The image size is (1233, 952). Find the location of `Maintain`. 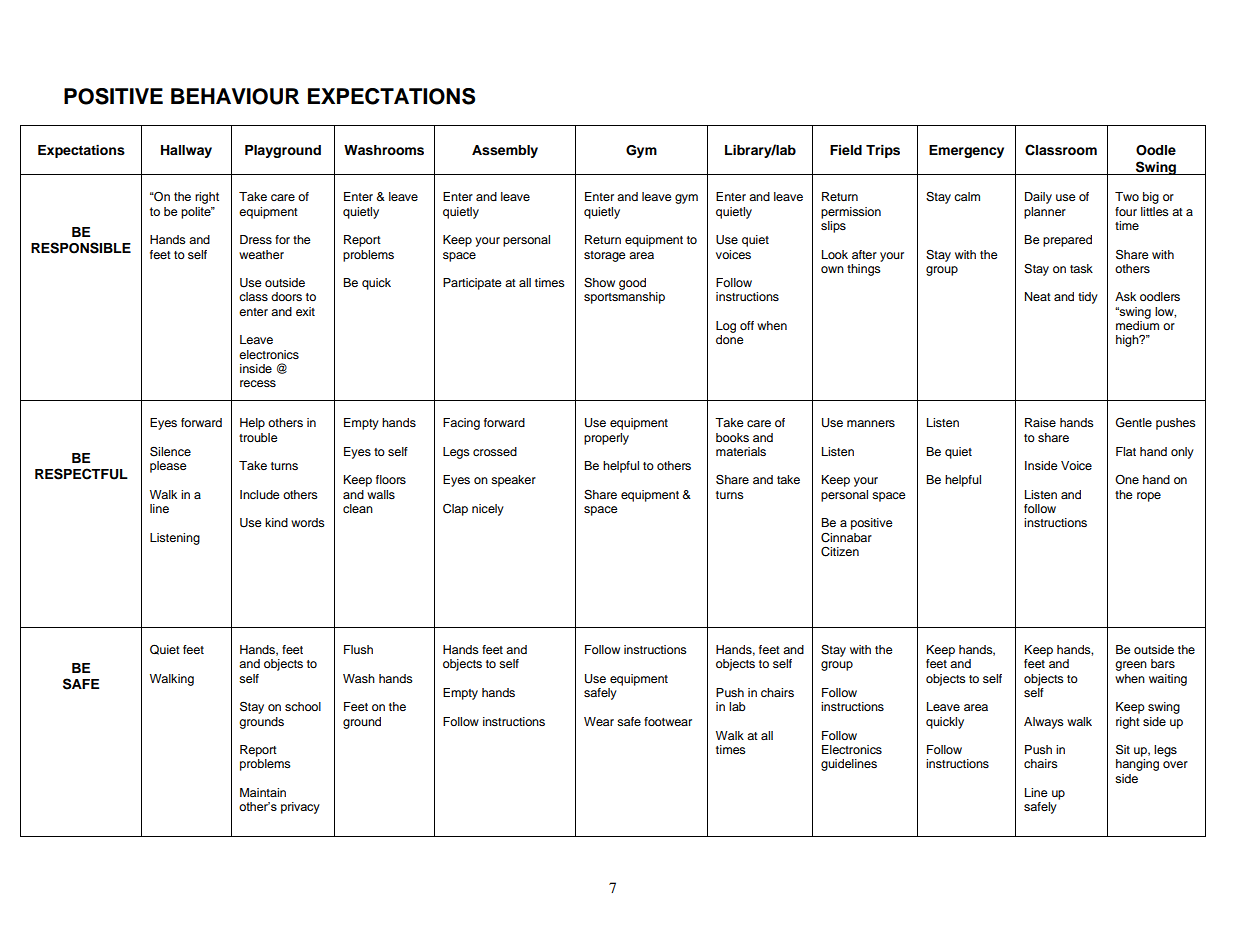

Maintain is located at coordinates (263, 792).
